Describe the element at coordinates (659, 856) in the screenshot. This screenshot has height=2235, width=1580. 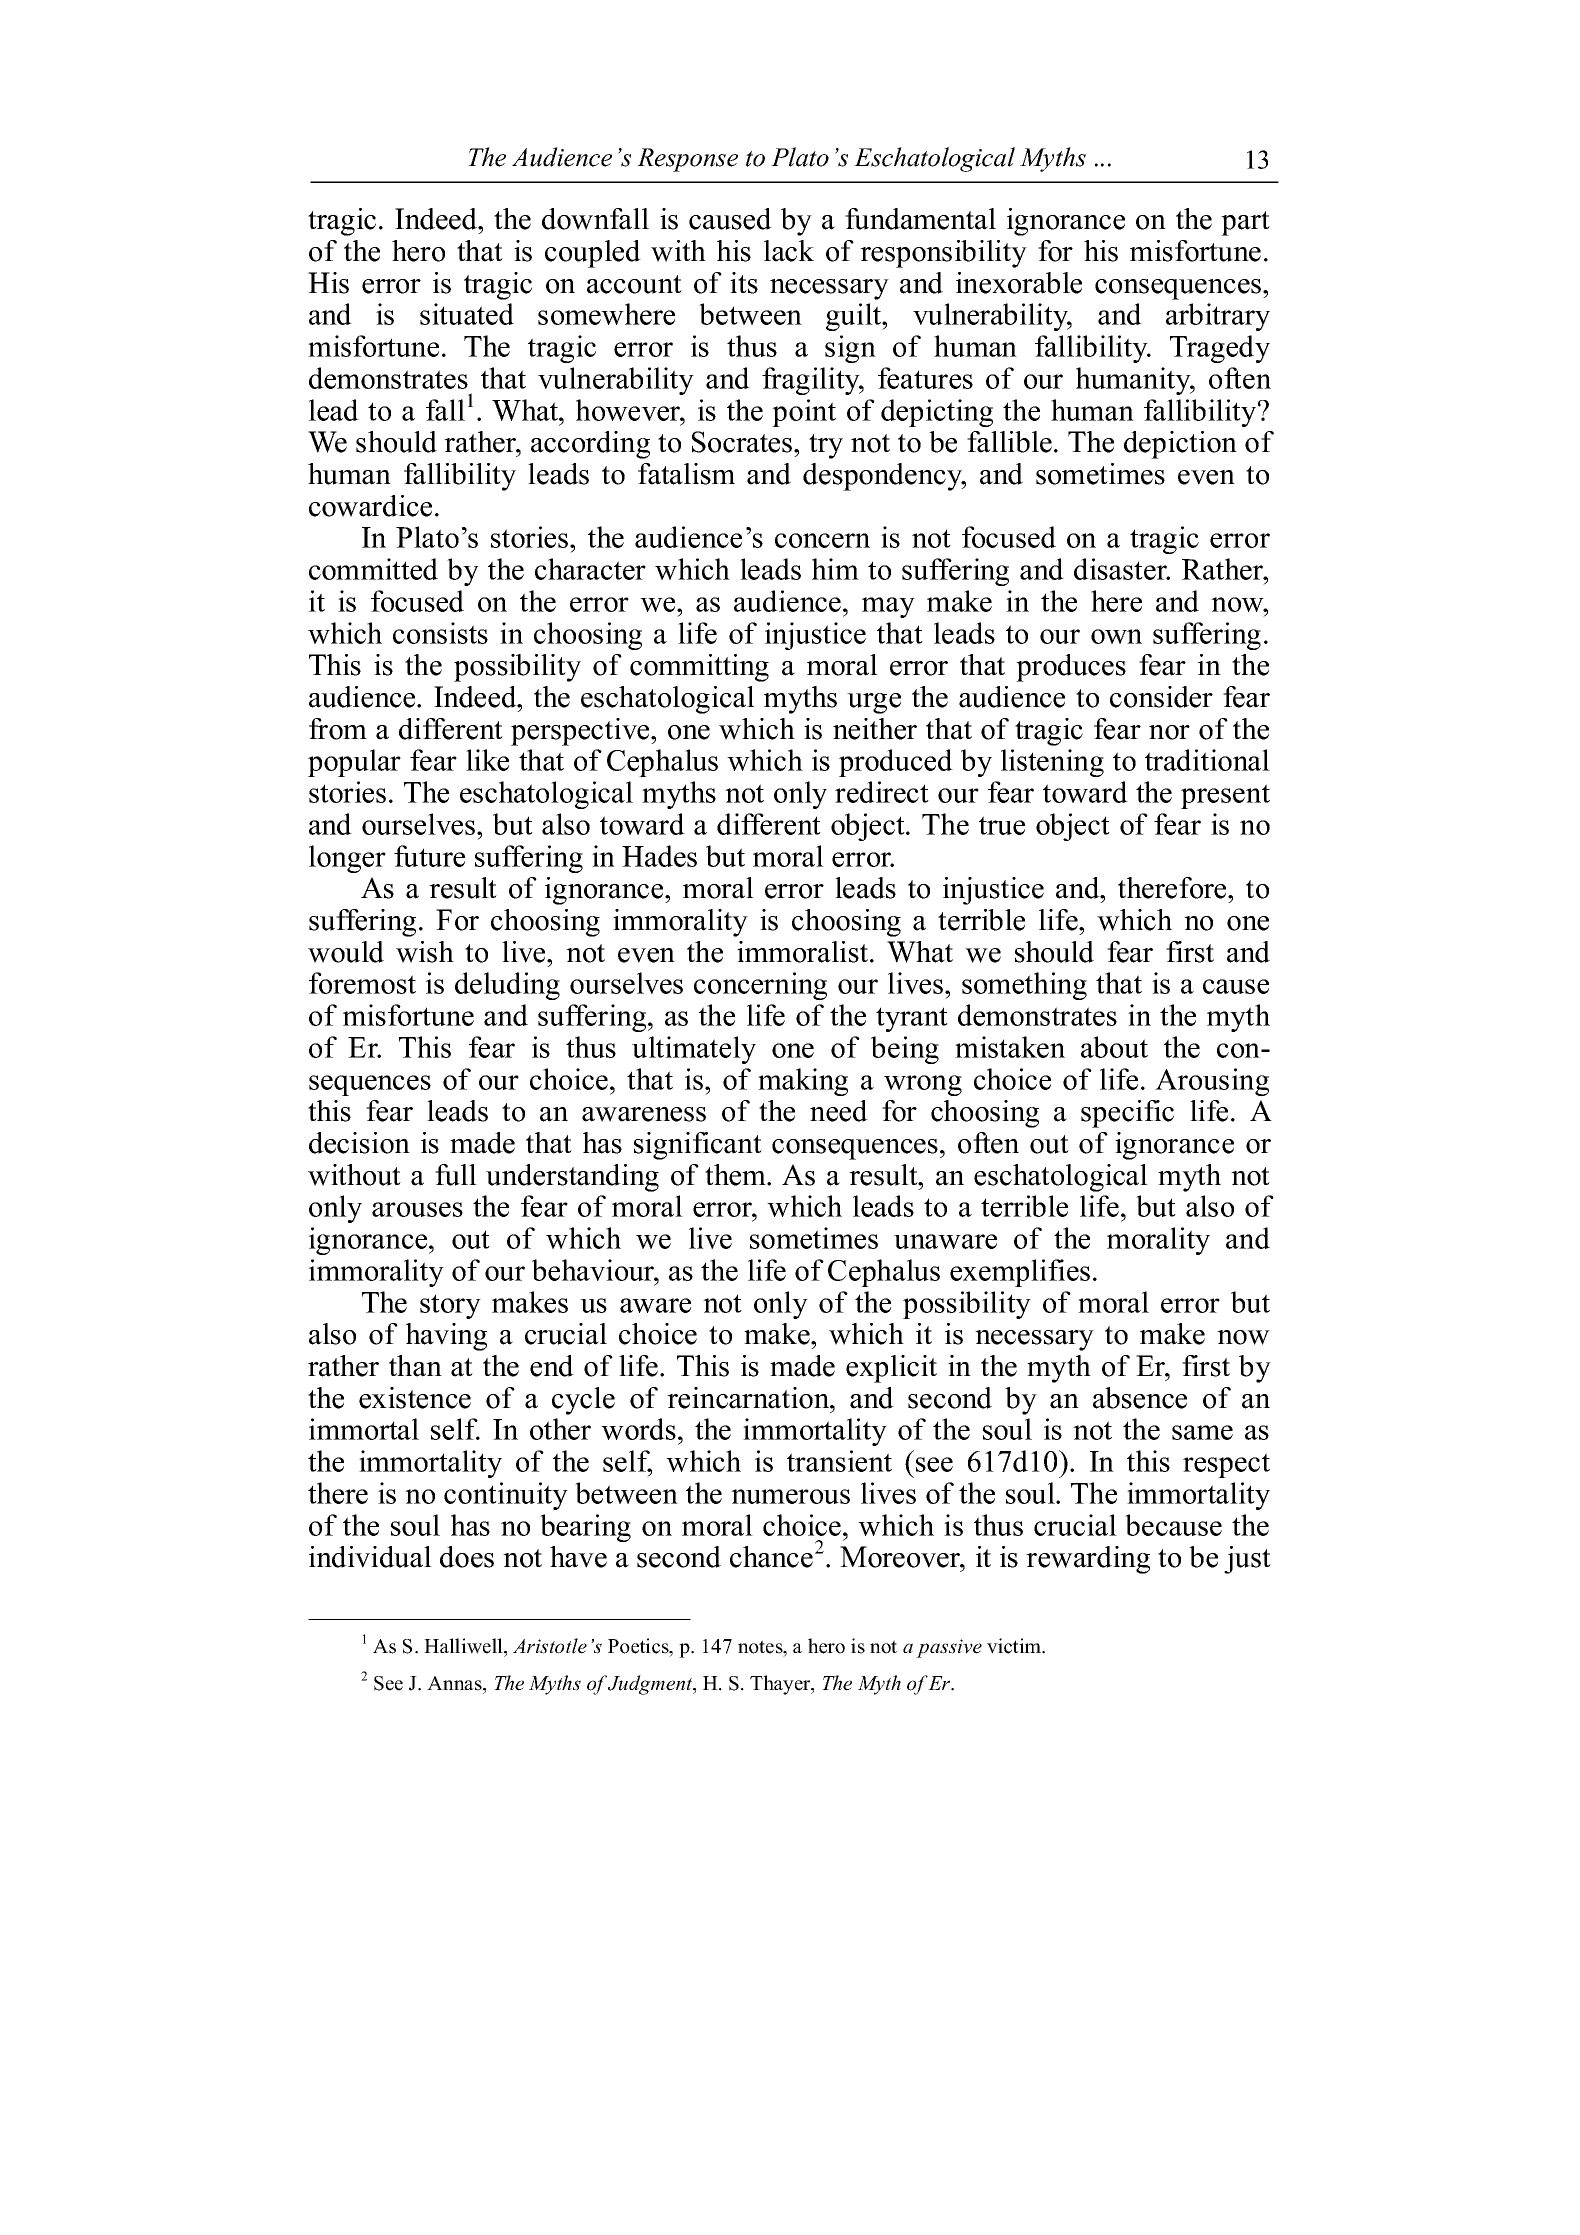
I see `Hades` at that location.
